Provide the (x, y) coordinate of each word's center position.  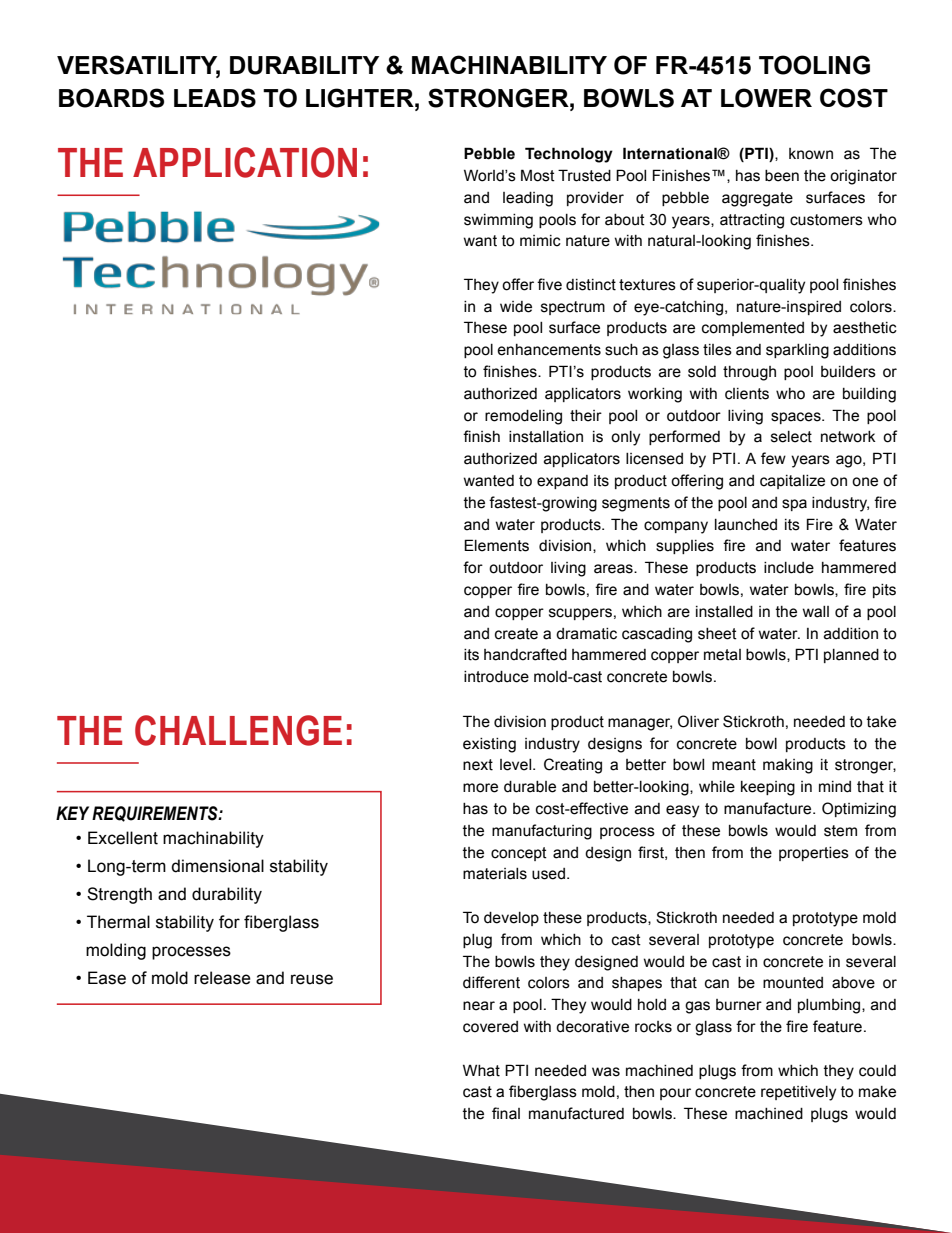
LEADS (215, 98)
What (481, 1070)
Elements (496, 545)
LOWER (766, 98)
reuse (312, 979)
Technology (569, 155)
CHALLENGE (238, 730)
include (789, 568)
